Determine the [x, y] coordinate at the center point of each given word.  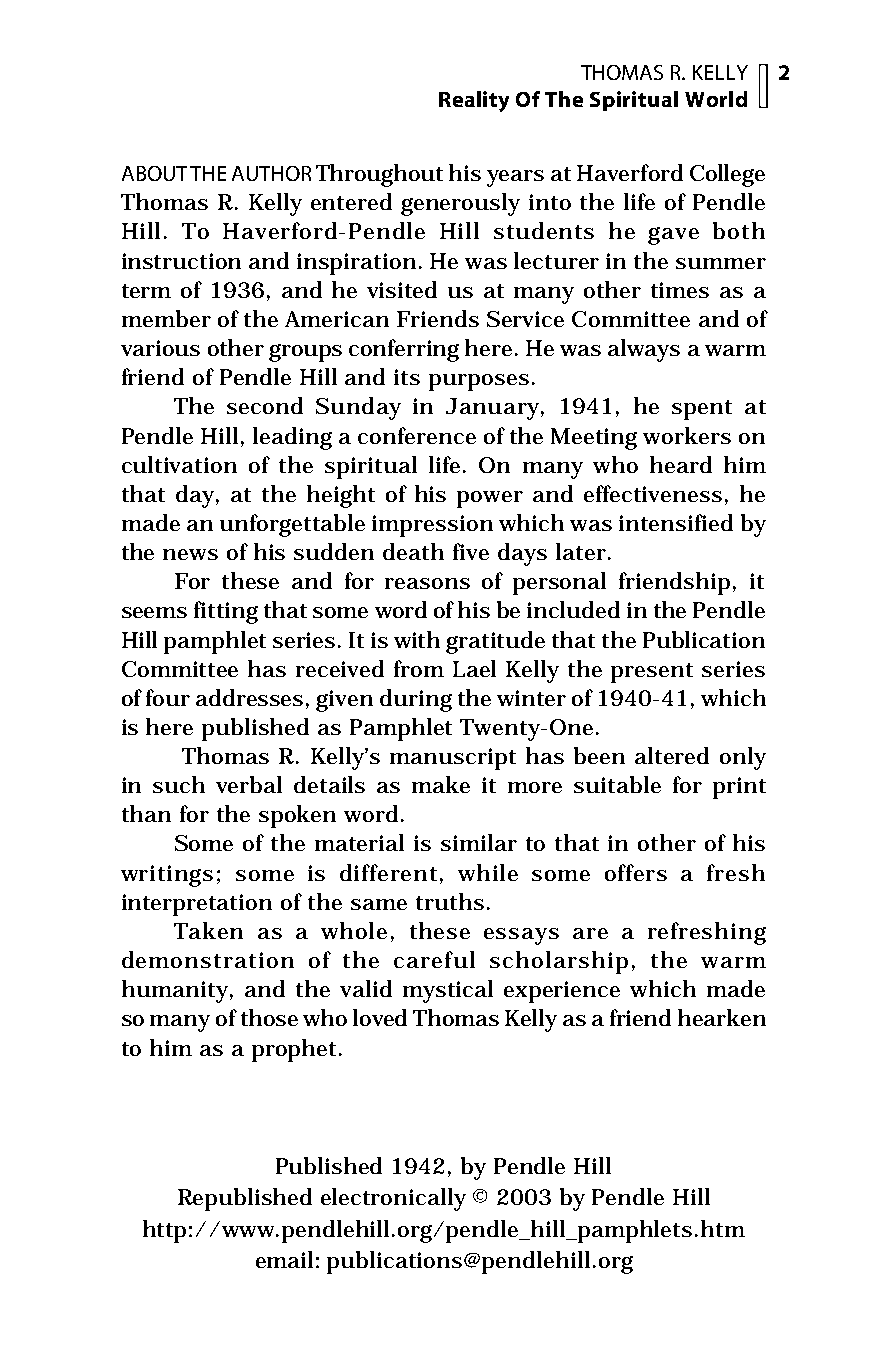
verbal [249, 784]
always [644, 350]
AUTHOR [271, 173]
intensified [676, 522]
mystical [448, 991]
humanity [176, 991]
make [441, 784]
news [190, 554]
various [160, 348]
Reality [474, 101]
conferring [404, 350]
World [716, 99]
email [284, 1259]
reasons [427, 583]
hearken [722, 1017]
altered [672, 755]
